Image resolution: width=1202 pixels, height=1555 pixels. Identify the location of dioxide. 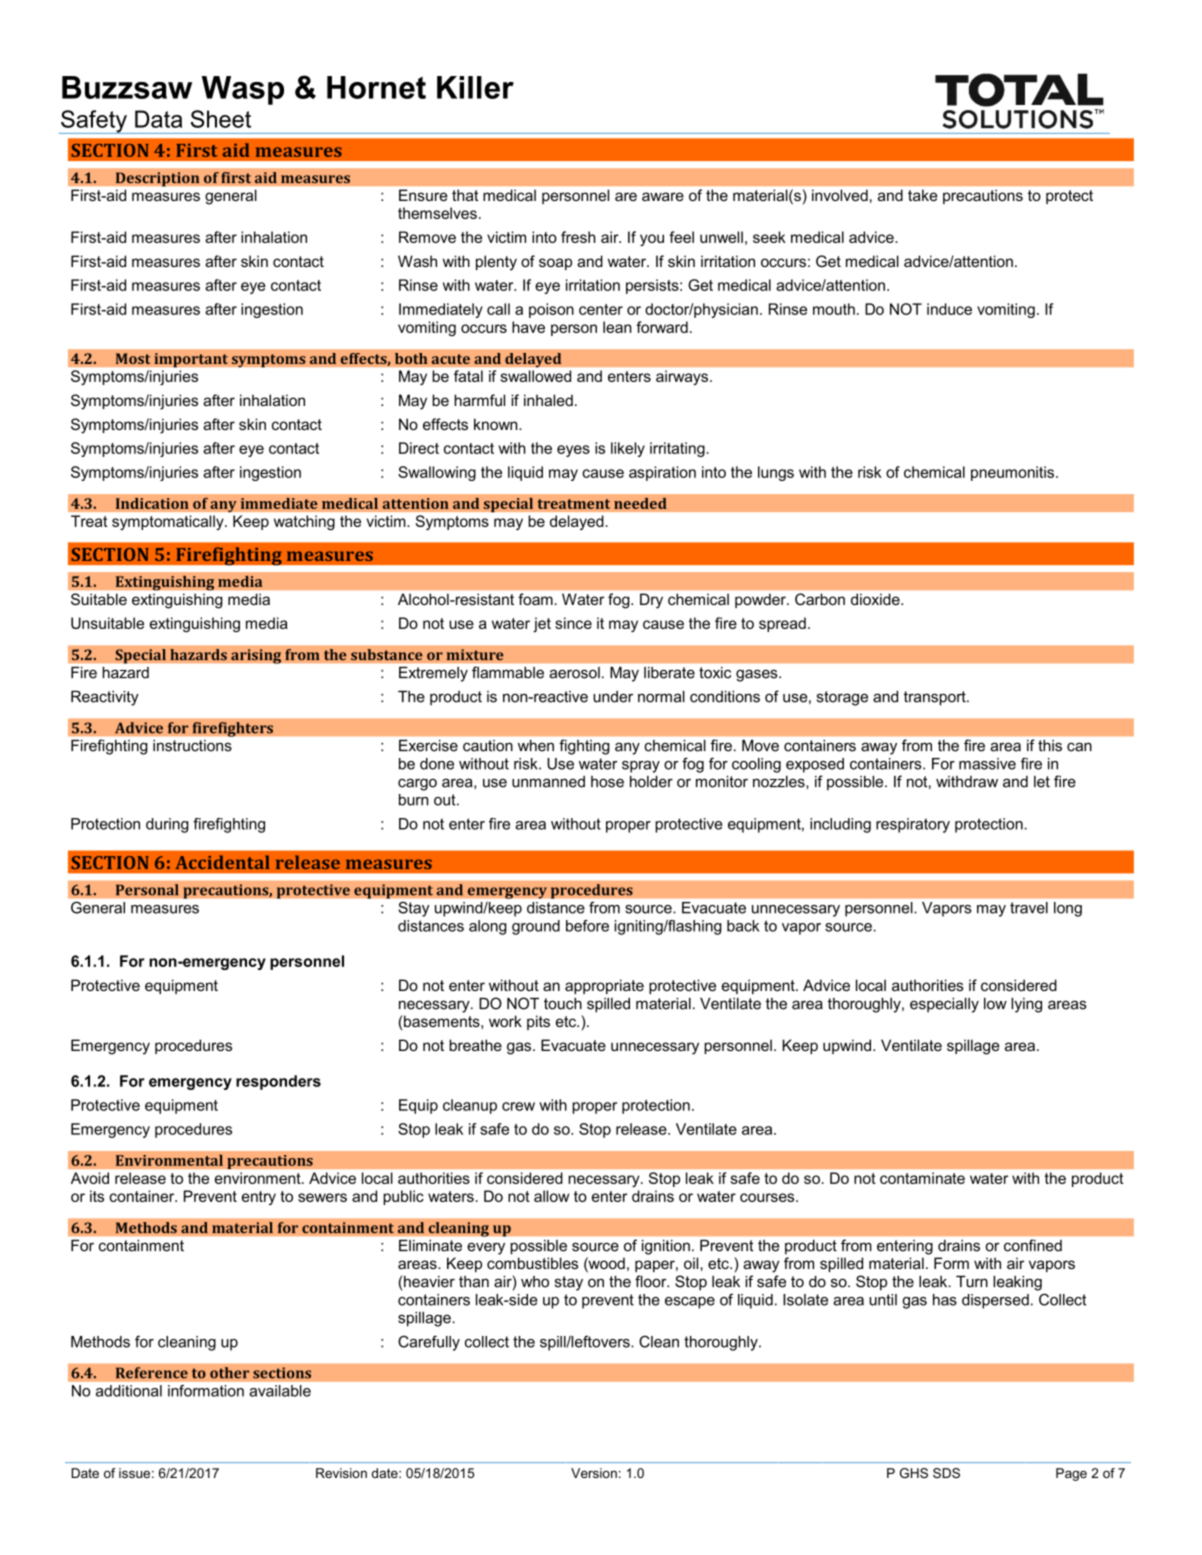
(876, 599).
